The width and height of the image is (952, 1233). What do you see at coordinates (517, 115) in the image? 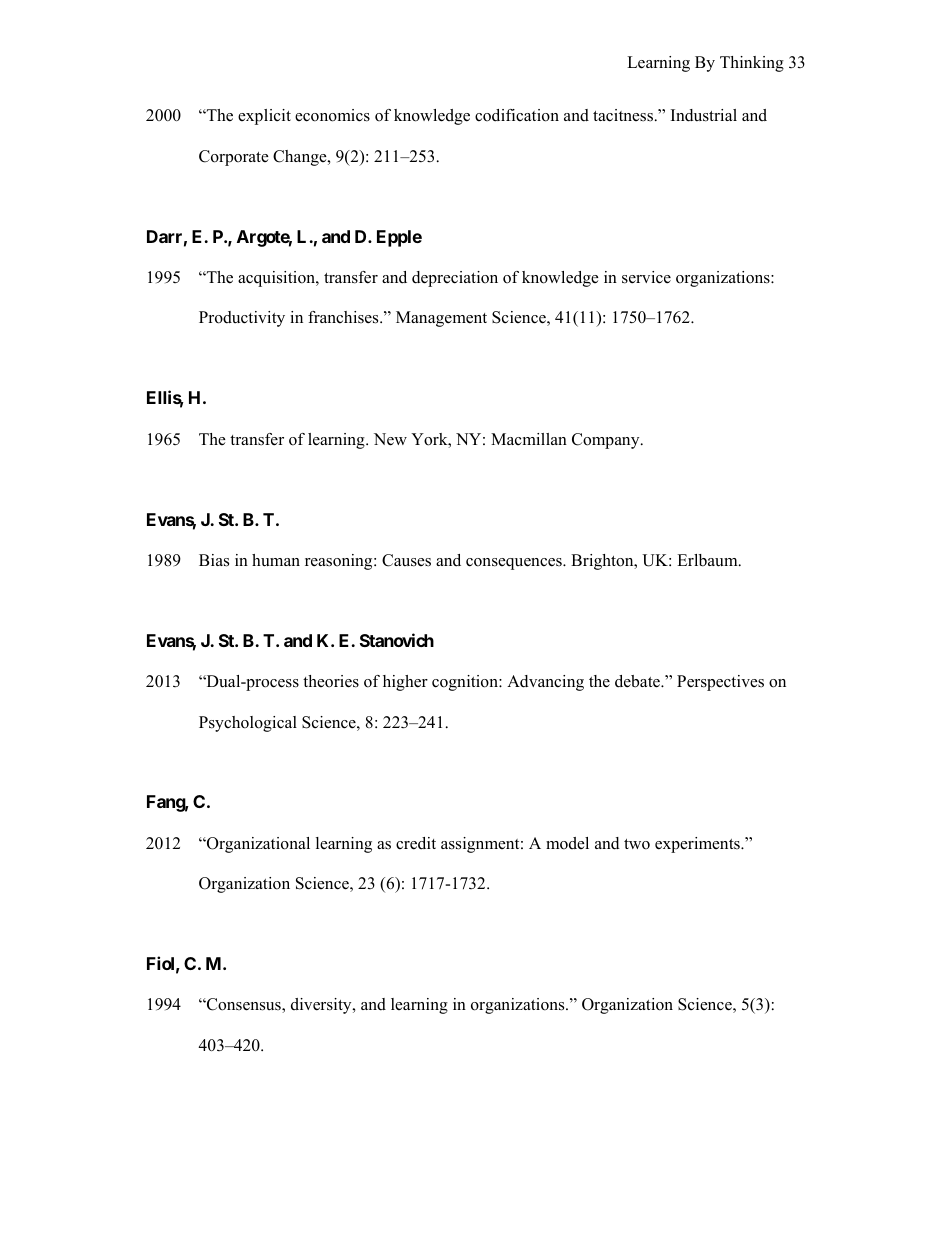
I see `codification` at bounding box center [517, 115].
